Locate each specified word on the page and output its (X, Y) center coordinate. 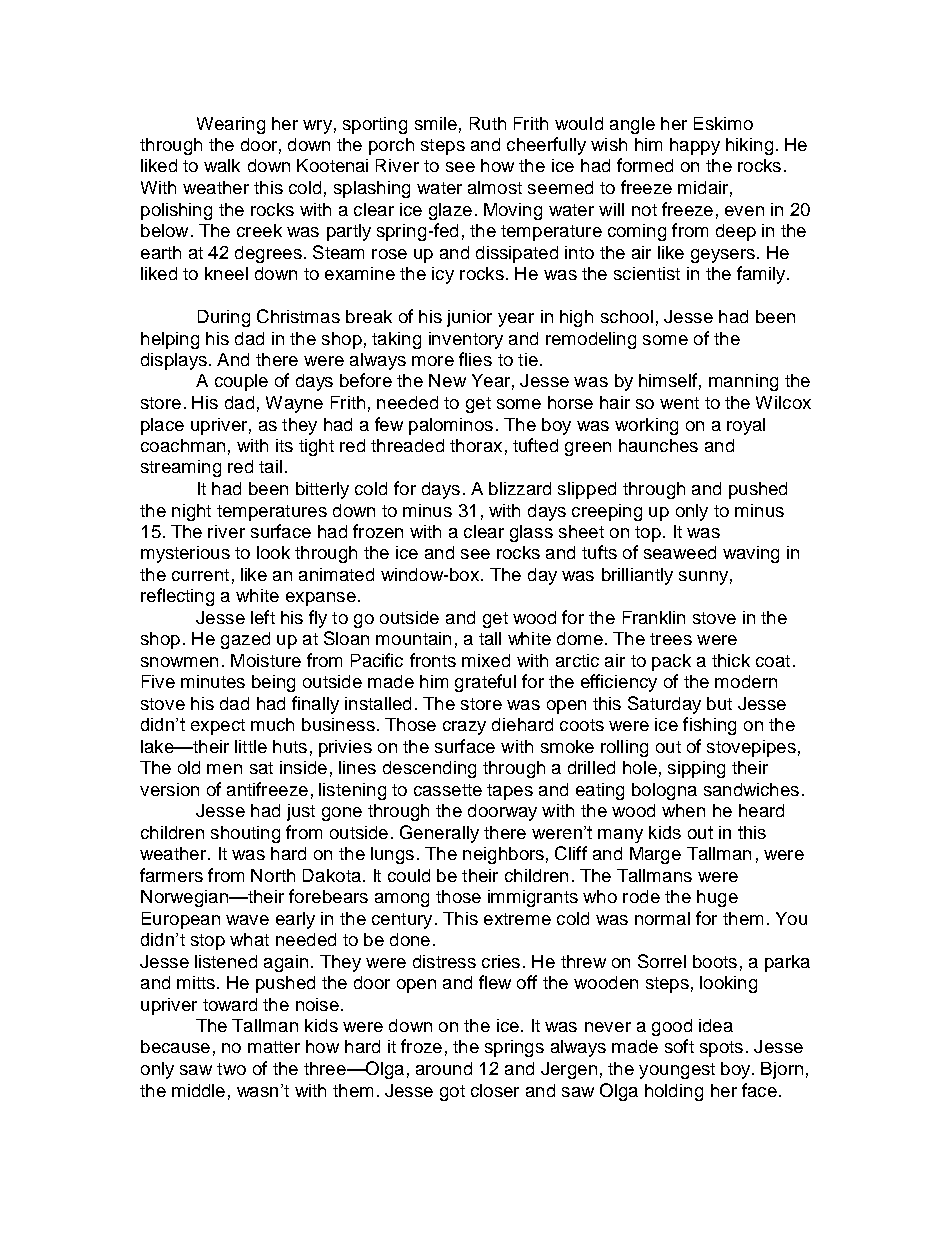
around (444, 1068)
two (231, 1069)
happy (695, 146)
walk (222, 165)
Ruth (488, 123)
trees (671, 639)
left (263, 617)
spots (721, 1049)
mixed (486, 660)
